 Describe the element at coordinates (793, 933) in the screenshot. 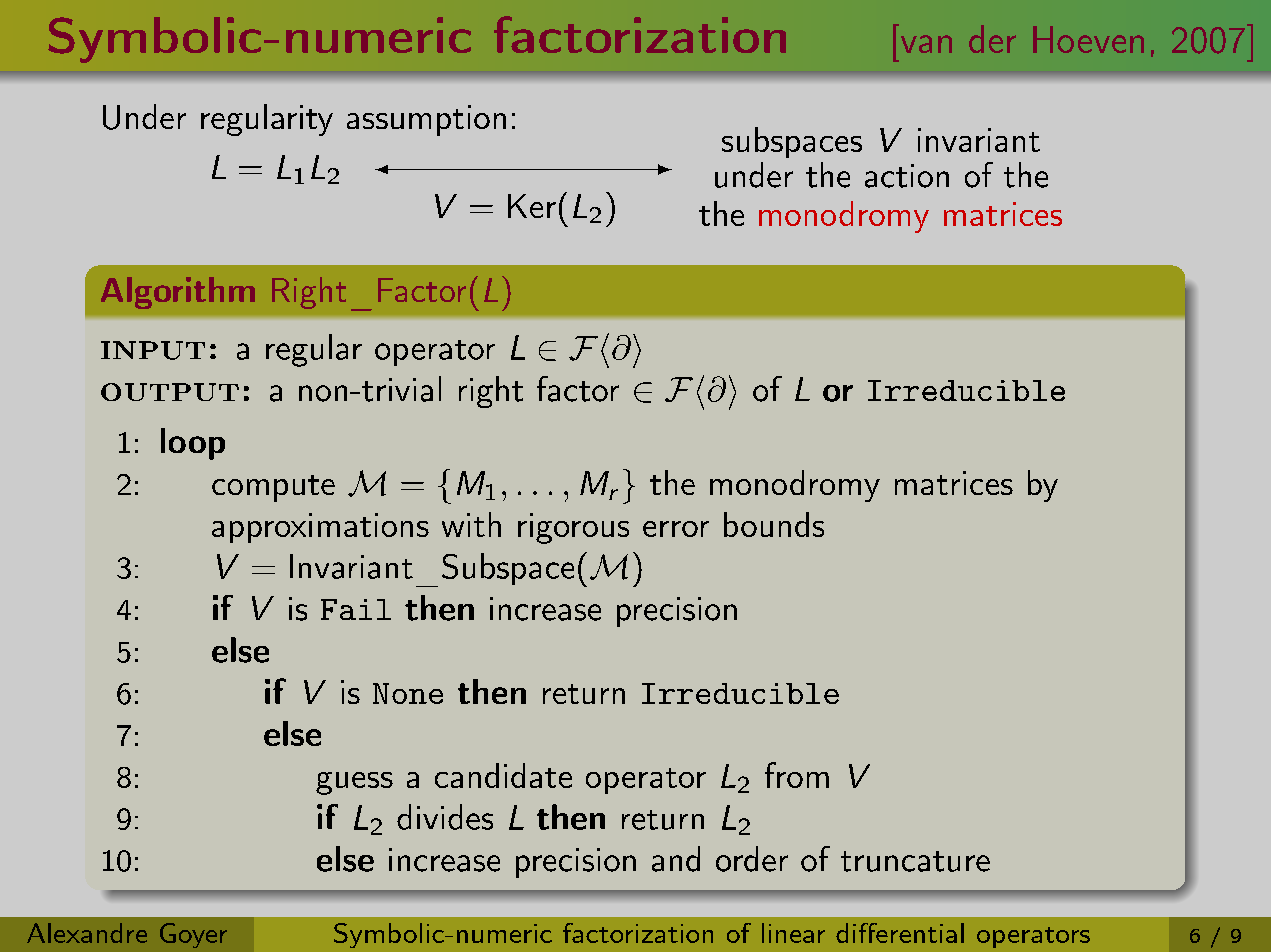

I see `linear` at that location.
